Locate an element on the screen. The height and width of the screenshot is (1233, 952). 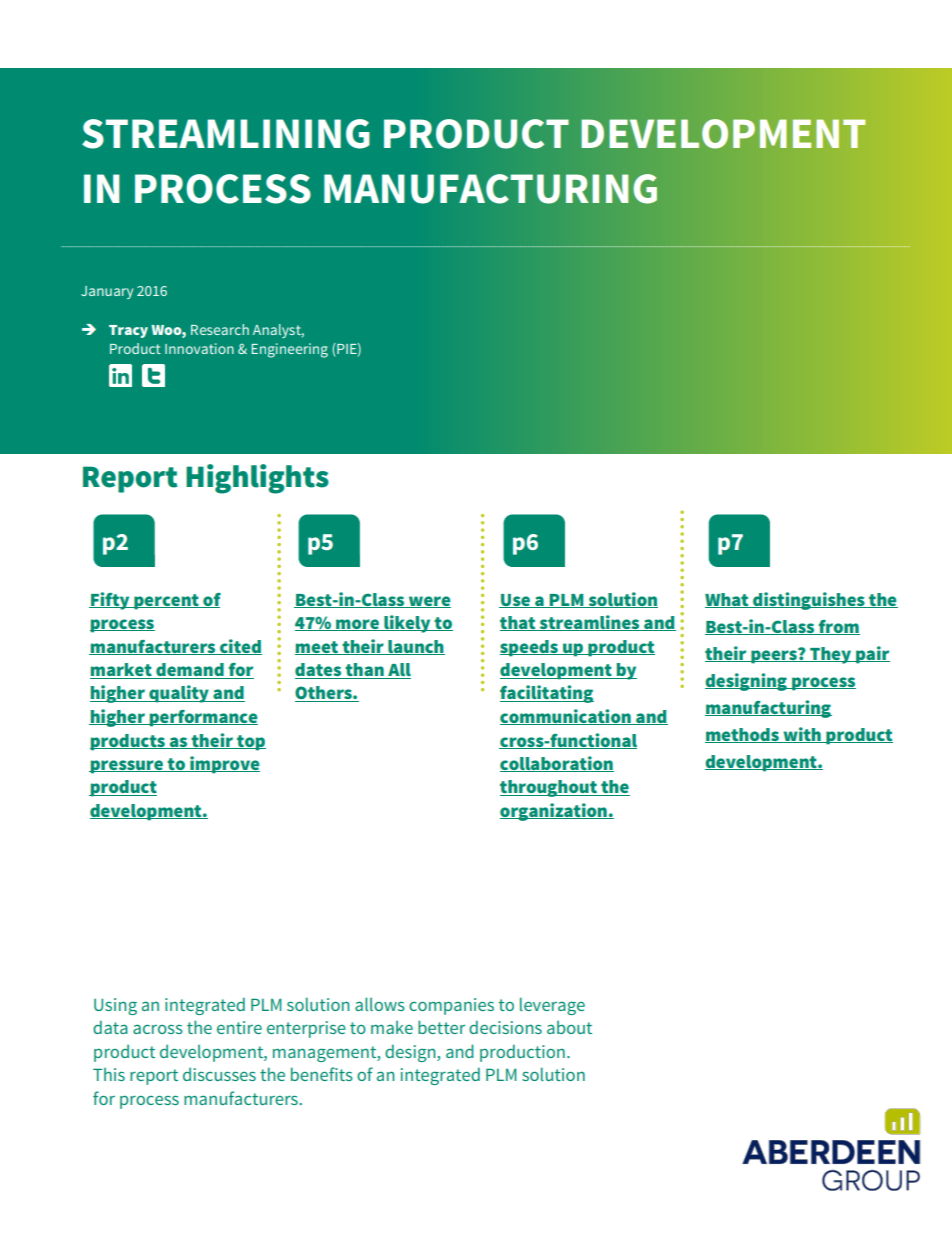
Research is located at coordinates (220, 329).
